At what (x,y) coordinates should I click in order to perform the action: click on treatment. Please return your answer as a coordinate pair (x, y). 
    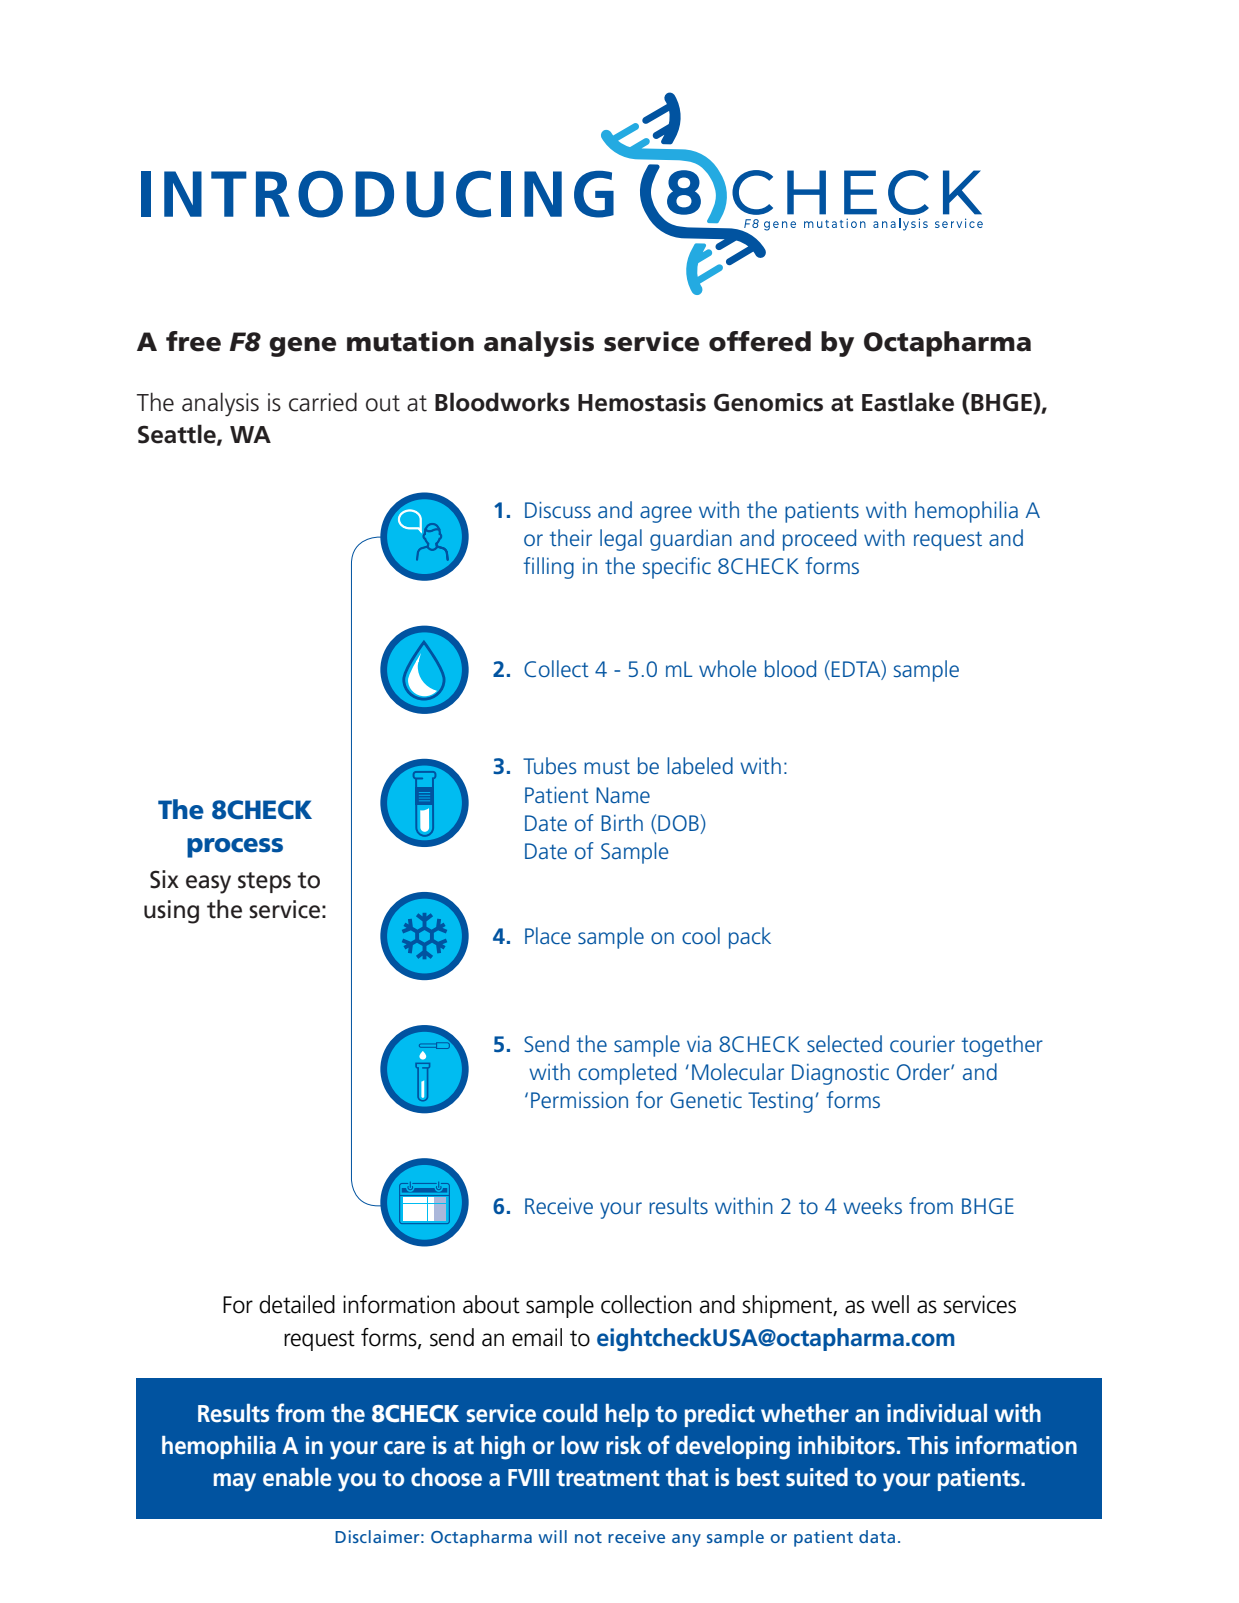
    Looking at the image, I should click on (608, 1478).
